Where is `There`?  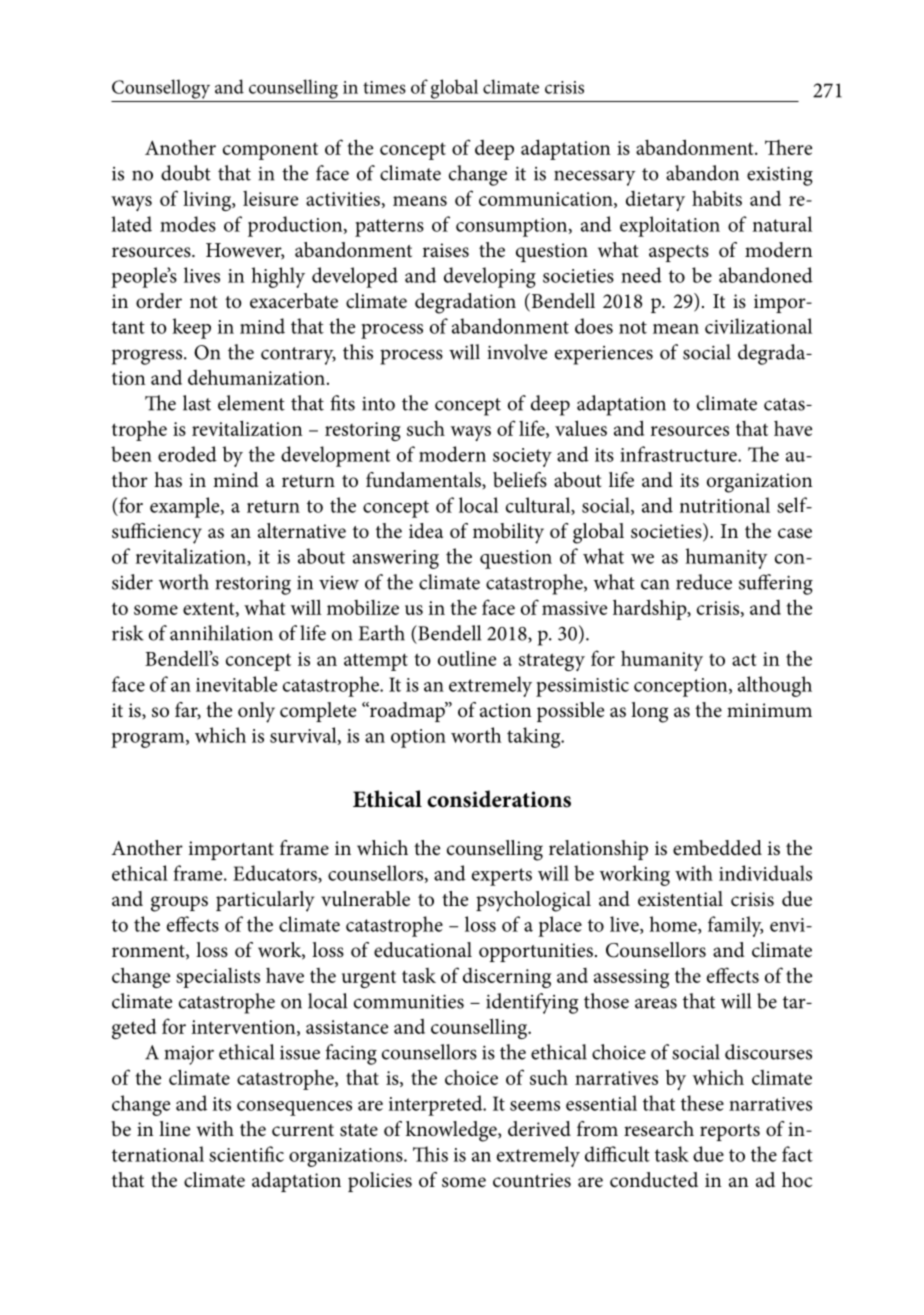 There is located at coordinates (788, 147).
